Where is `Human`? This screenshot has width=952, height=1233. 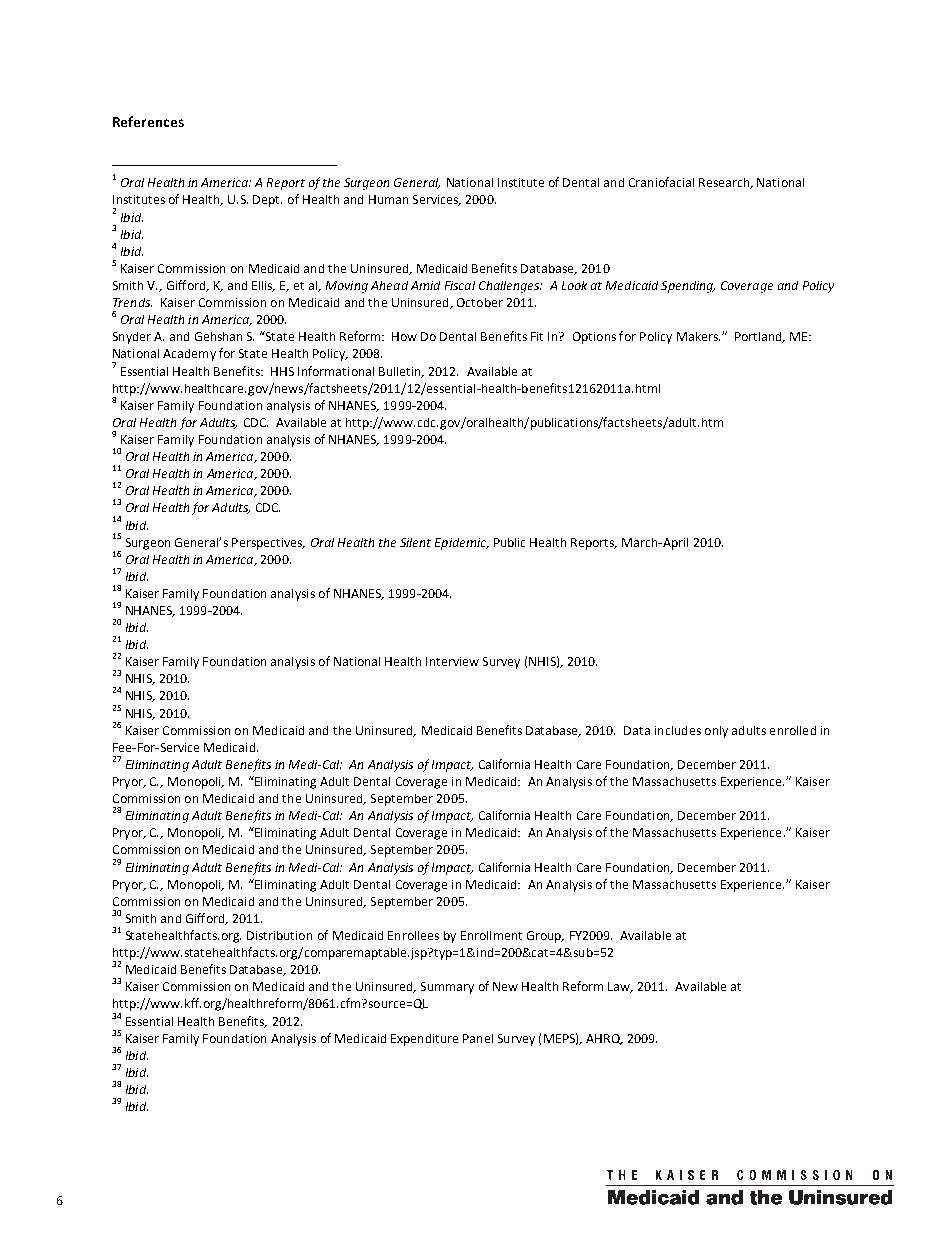 Human is located at coordinates (388, 199).
